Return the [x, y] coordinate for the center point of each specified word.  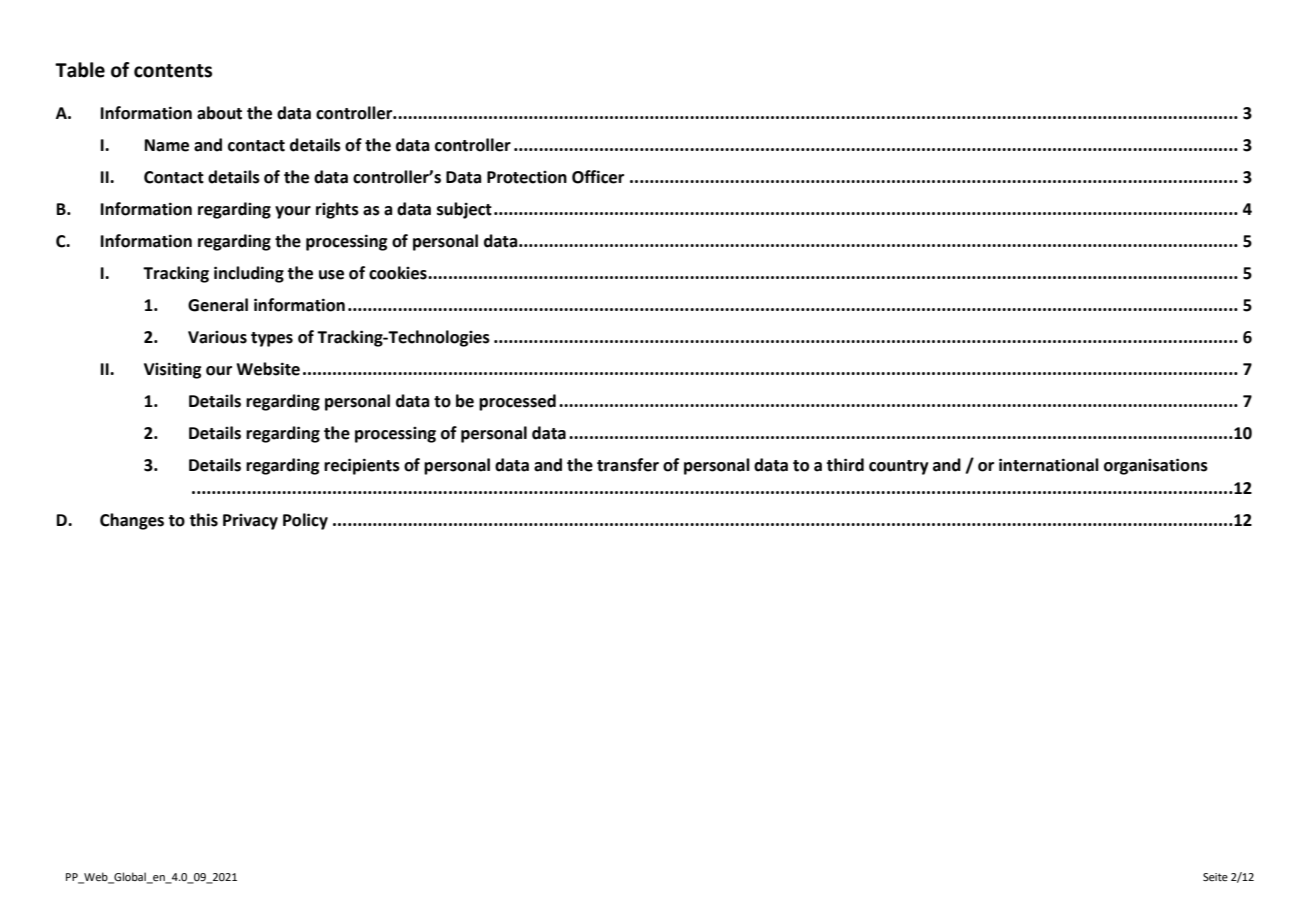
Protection [527, 177]
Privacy [250, 522]
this [203, 520]
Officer [598, 177]
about [219, 113]
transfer [628, 465]
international [1049, 465]
